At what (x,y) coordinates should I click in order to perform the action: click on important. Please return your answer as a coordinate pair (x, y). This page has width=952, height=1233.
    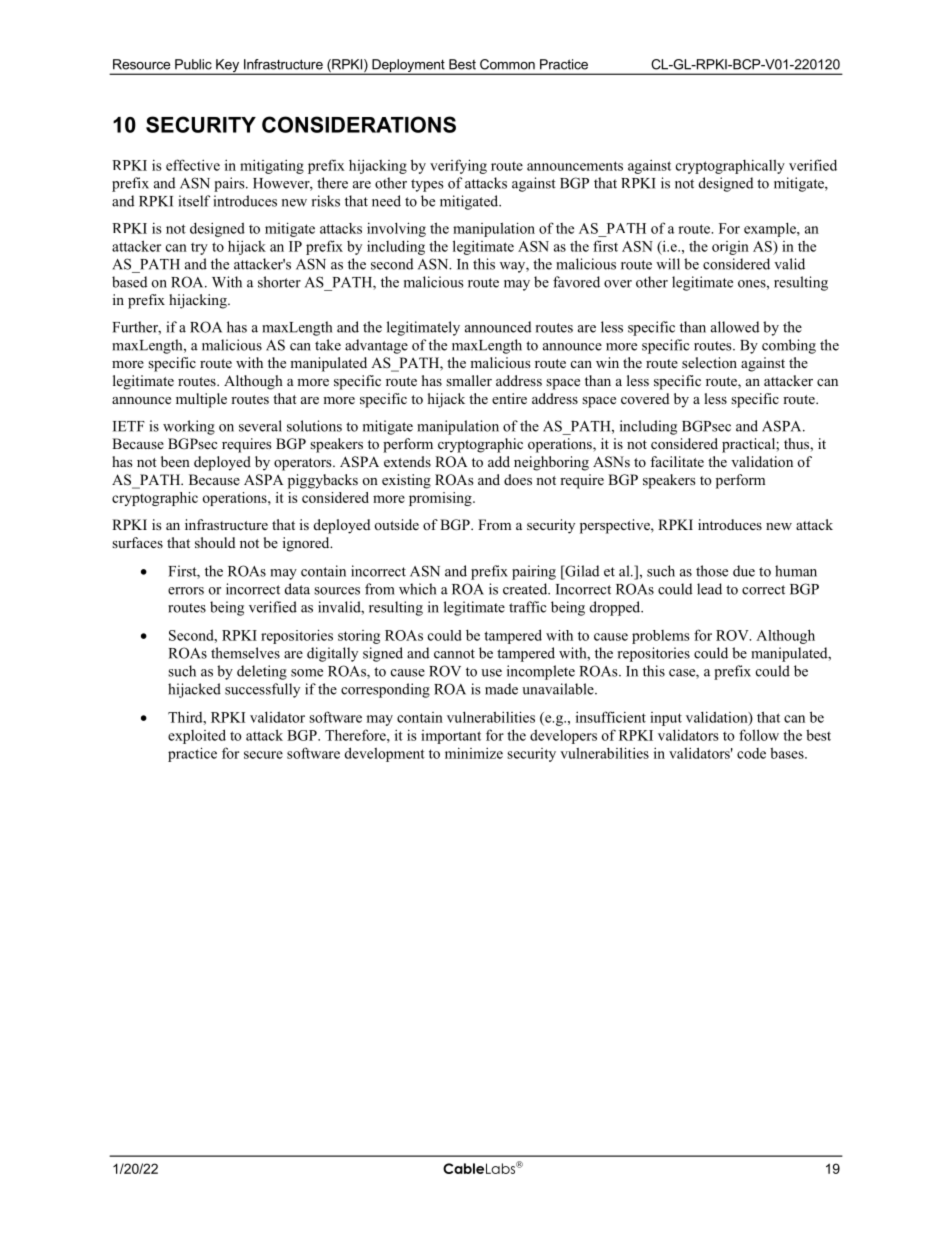
    Looking at the image, I should click on (451, 737).
